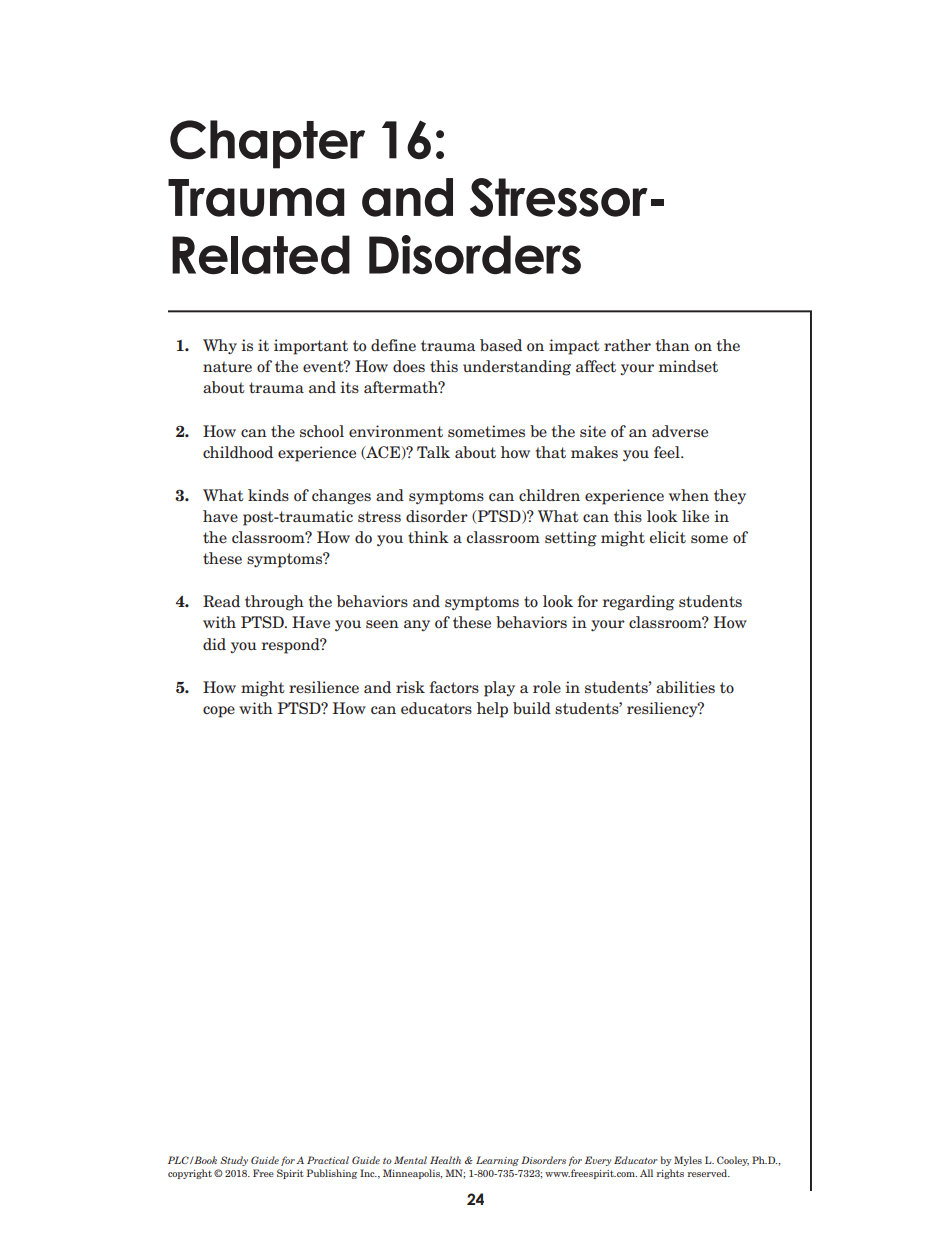 The image size is (952, 1233). I want to click on Myles, so click(688, 1161).
